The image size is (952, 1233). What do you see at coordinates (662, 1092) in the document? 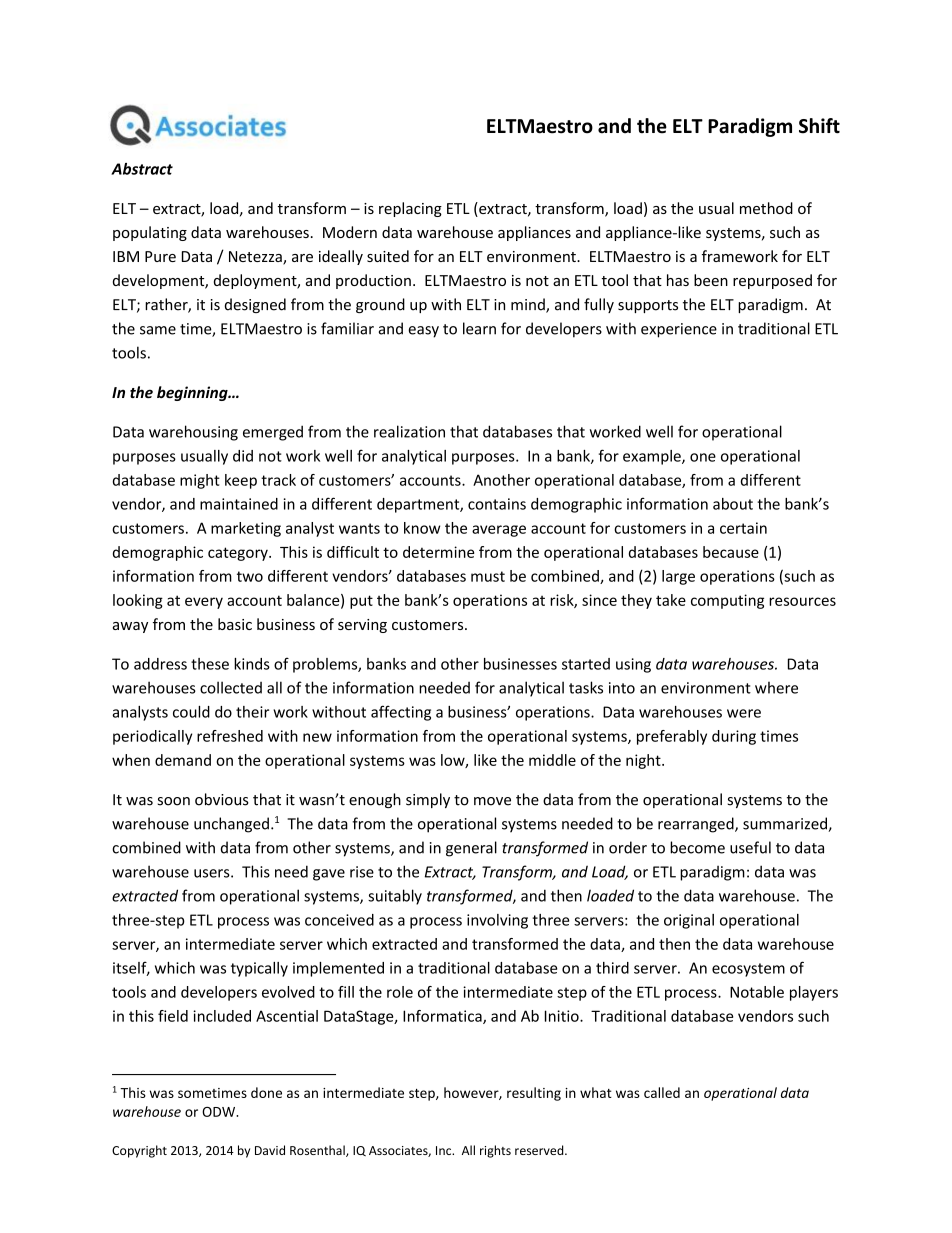
I see `called` at bounding box center [662, 1092].
